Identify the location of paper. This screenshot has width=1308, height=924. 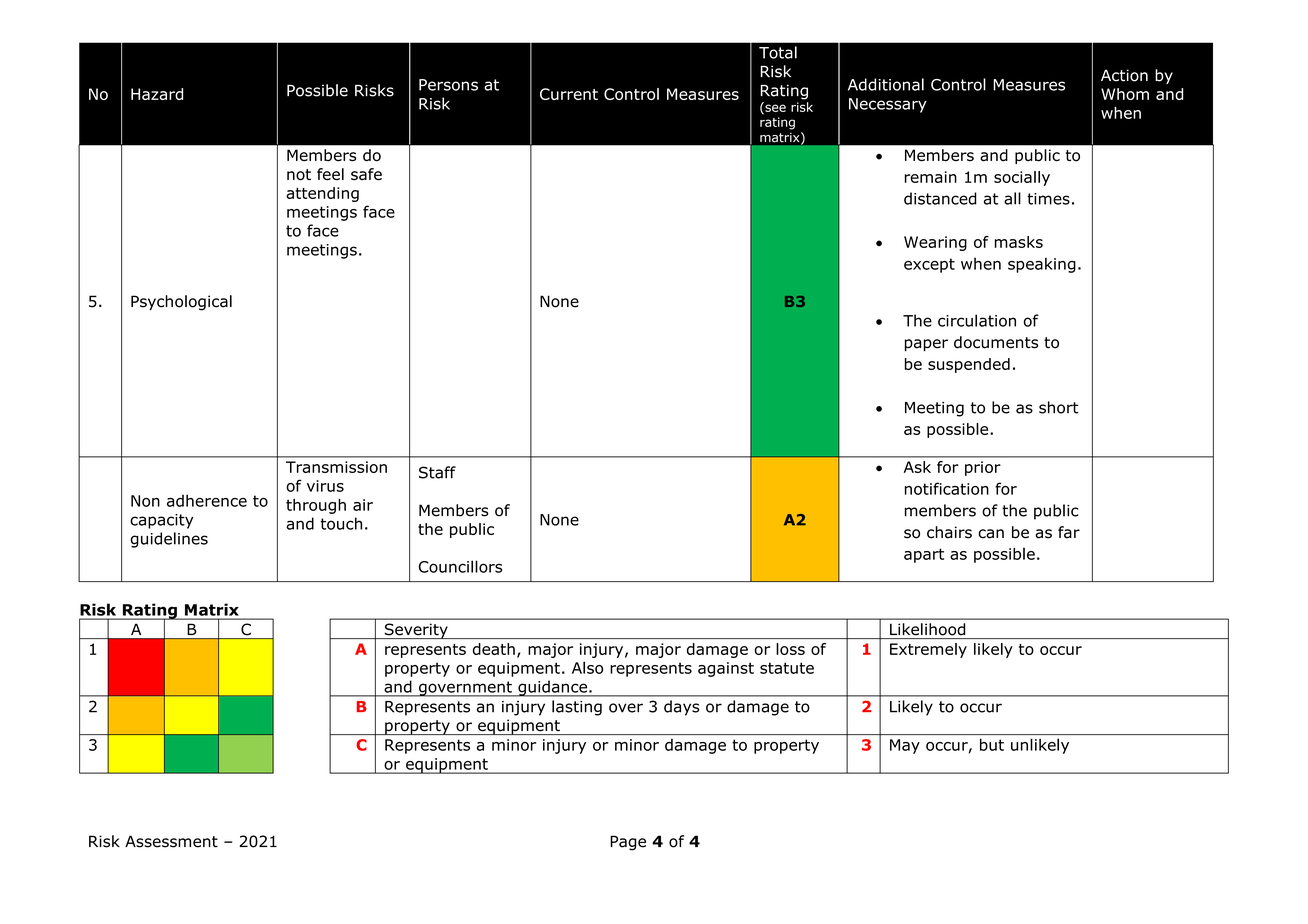
(926, 345).
